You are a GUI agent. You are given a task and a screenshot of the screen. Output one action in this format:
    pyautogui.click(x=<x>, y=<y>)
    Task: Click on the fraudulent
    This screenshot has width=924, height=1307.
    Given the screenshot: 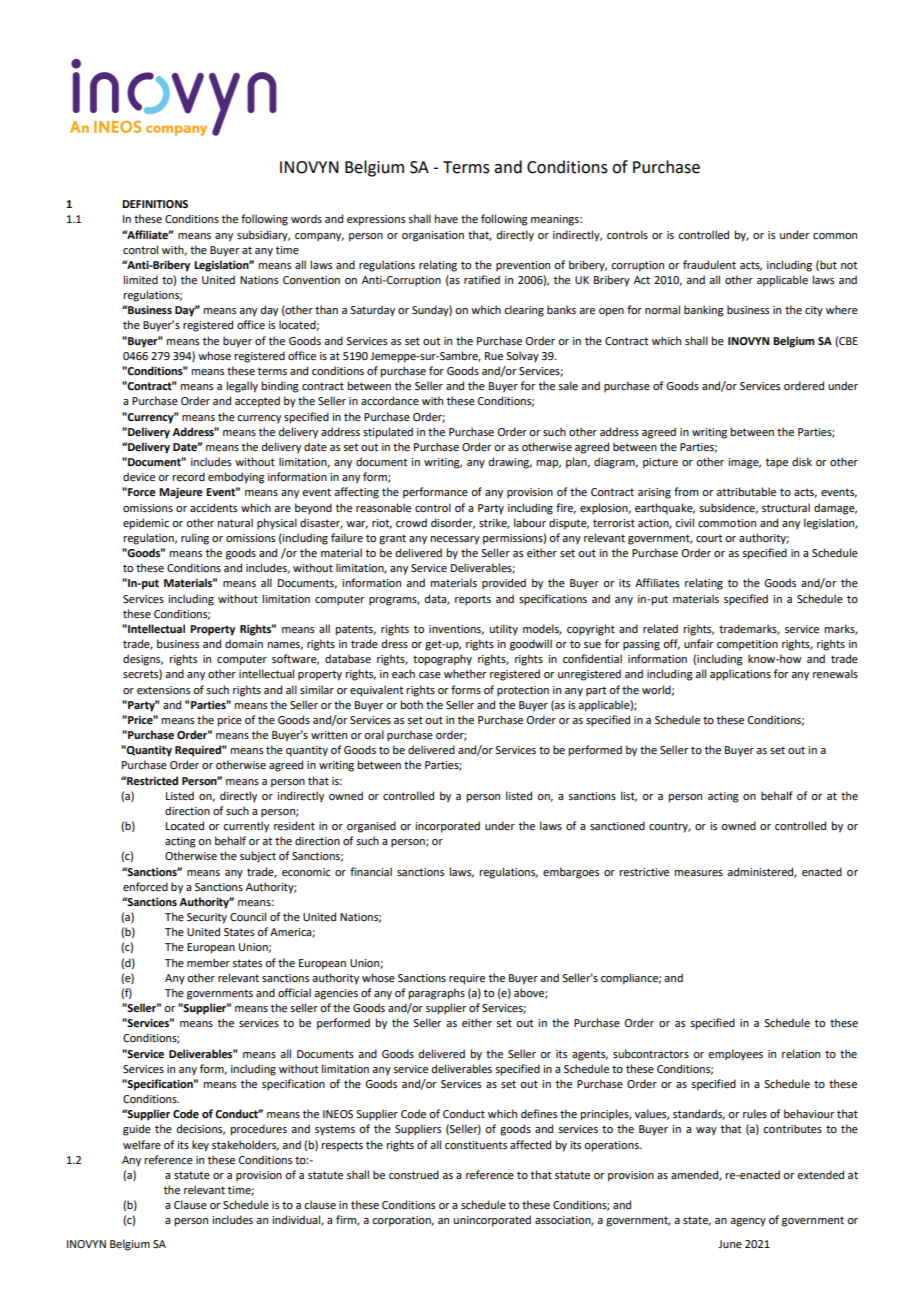 What is the action you would take?
    pyautogui.click(x=709, y=264)
